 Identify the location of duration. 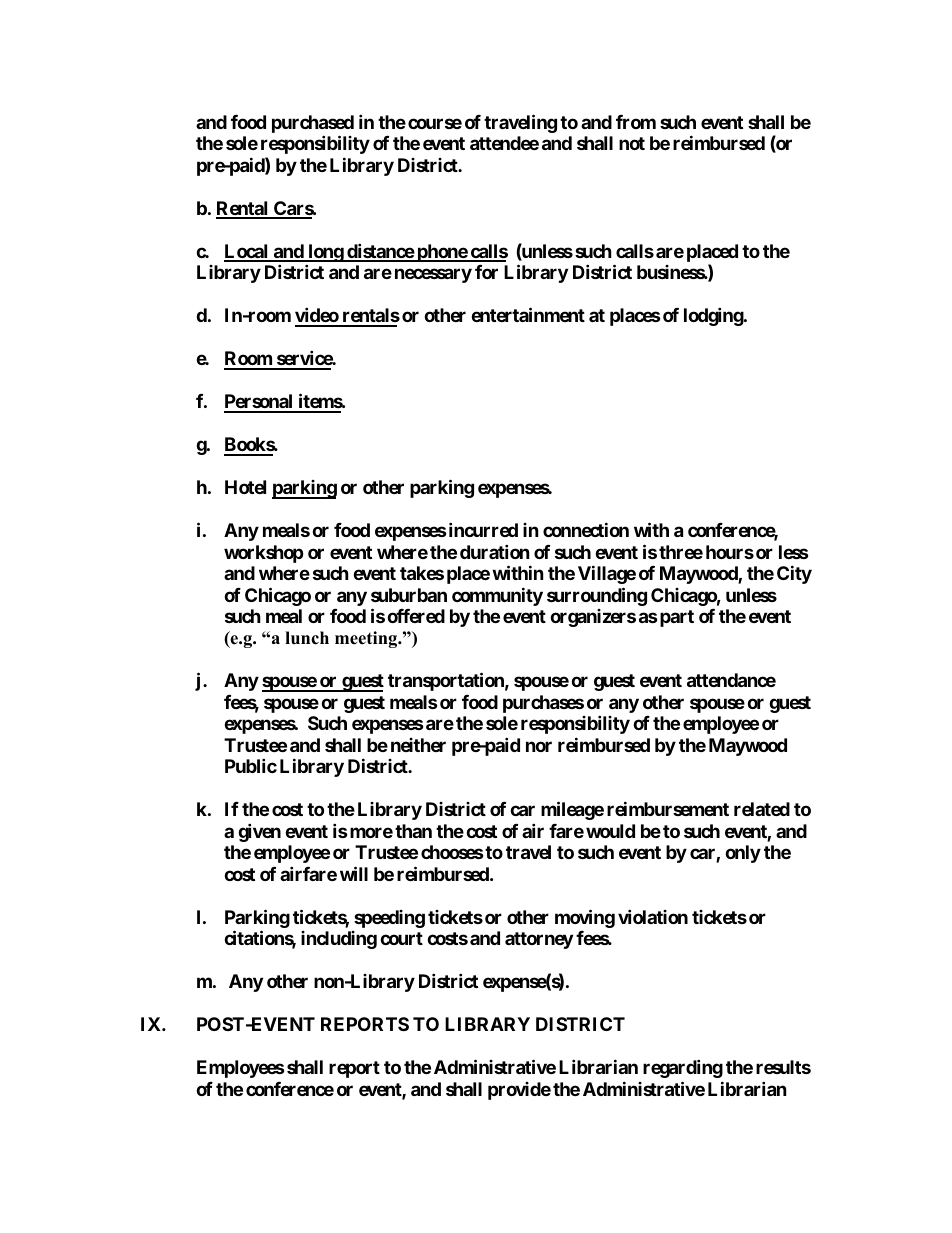
(495, 551).
